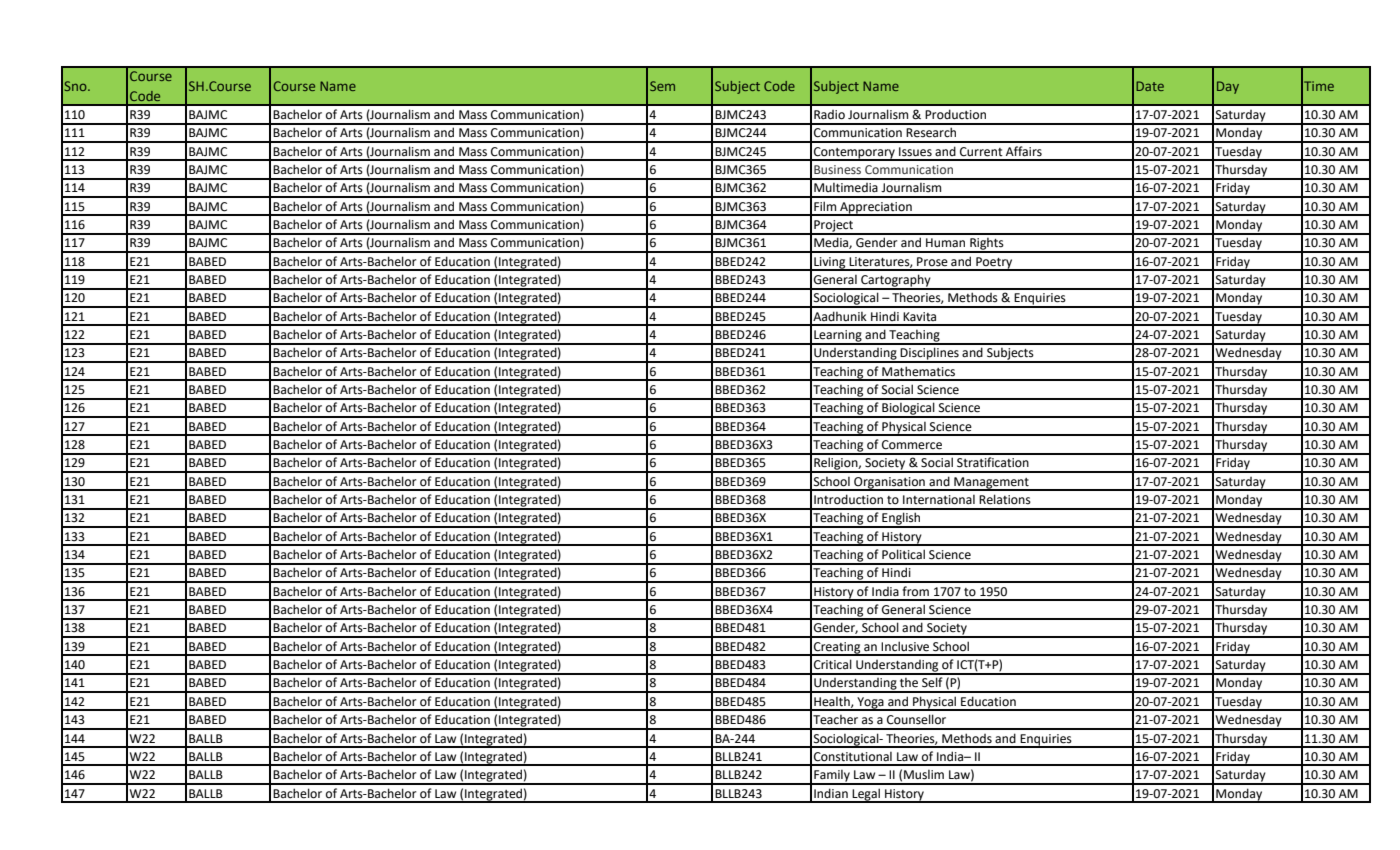  What do you see at coordinates (889, 484) in the document?
I see `Organisation` at bounding box center [889, 484].
